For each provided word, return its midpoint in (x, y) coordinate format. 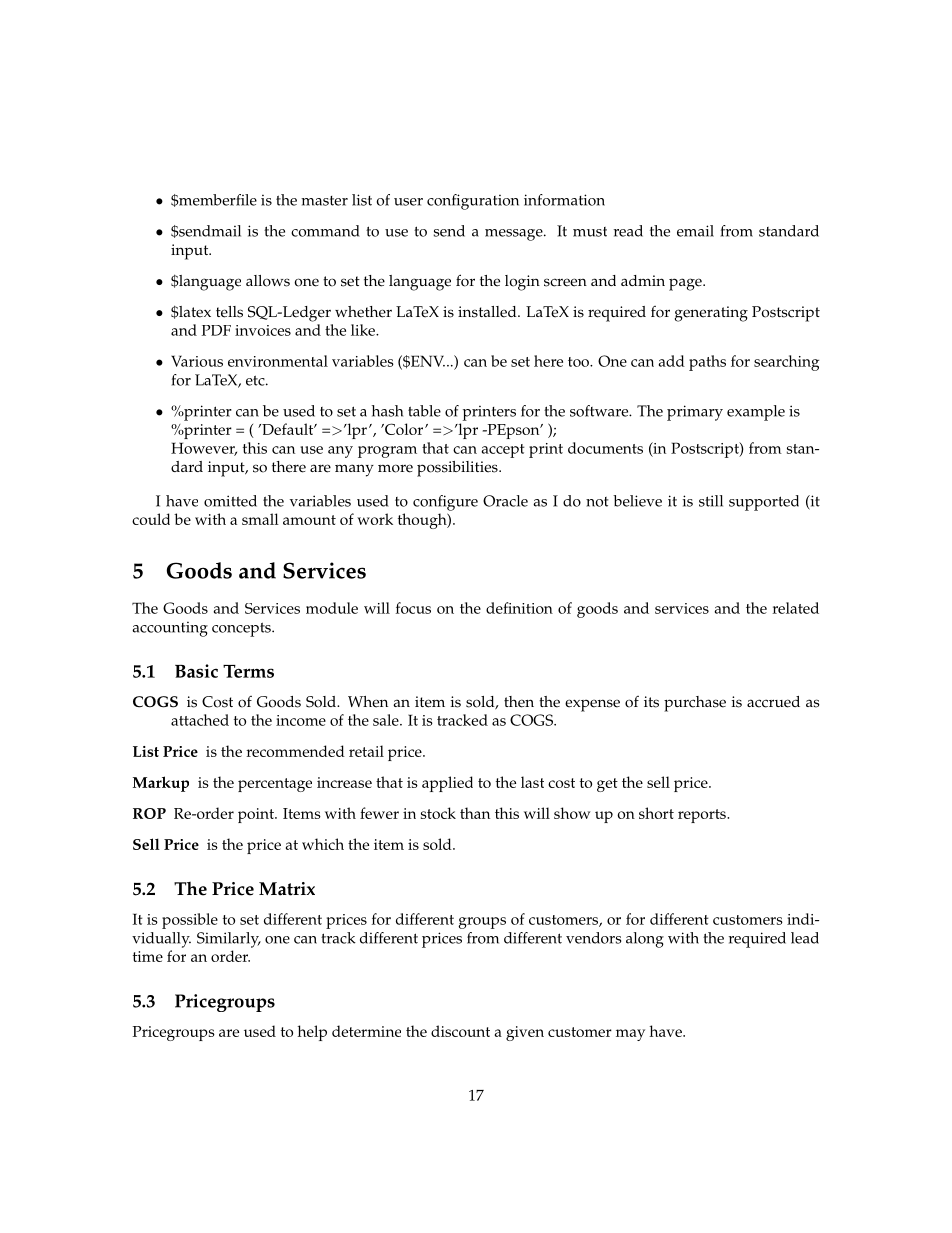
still (711, 501)
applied (447, 784)
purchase (695, 704)
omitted (230, 501)
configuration (473, 202)
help (312, 1033)
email (695, 231)
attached (200, 720)
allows (268, 281)
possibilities (458, 469)
